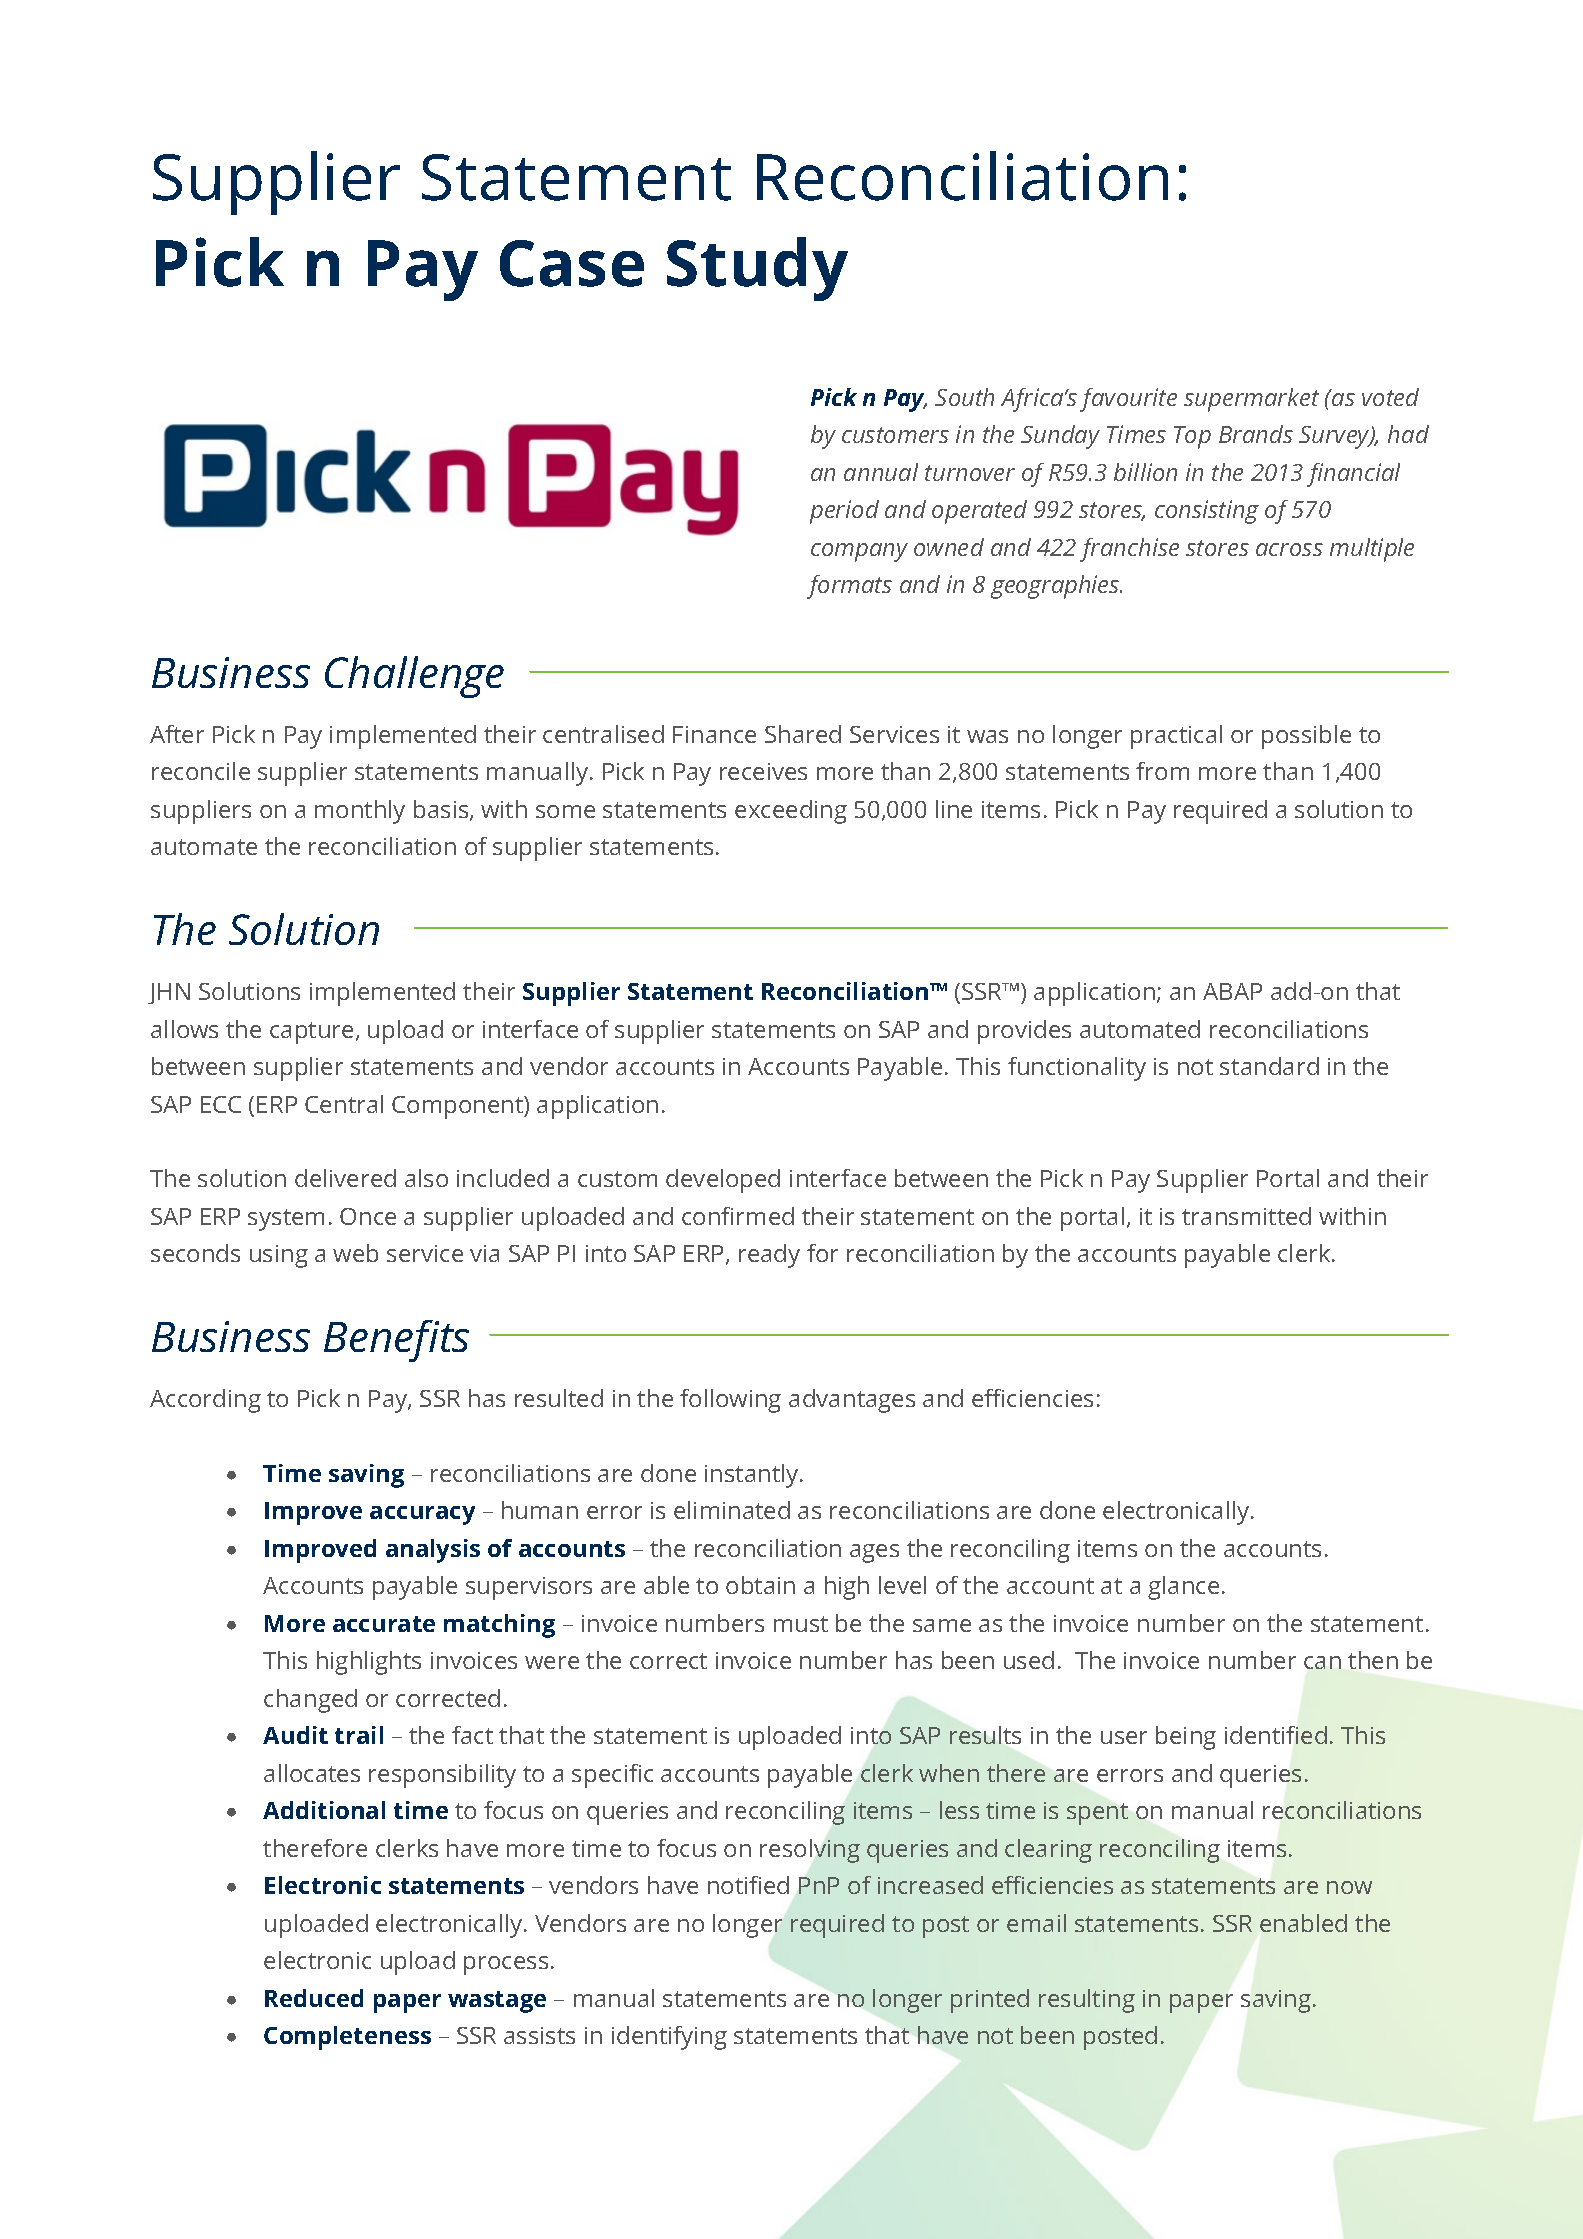 The width and height of the image is (1583, 2239). I want to click on capture, so click(311, 1033).
